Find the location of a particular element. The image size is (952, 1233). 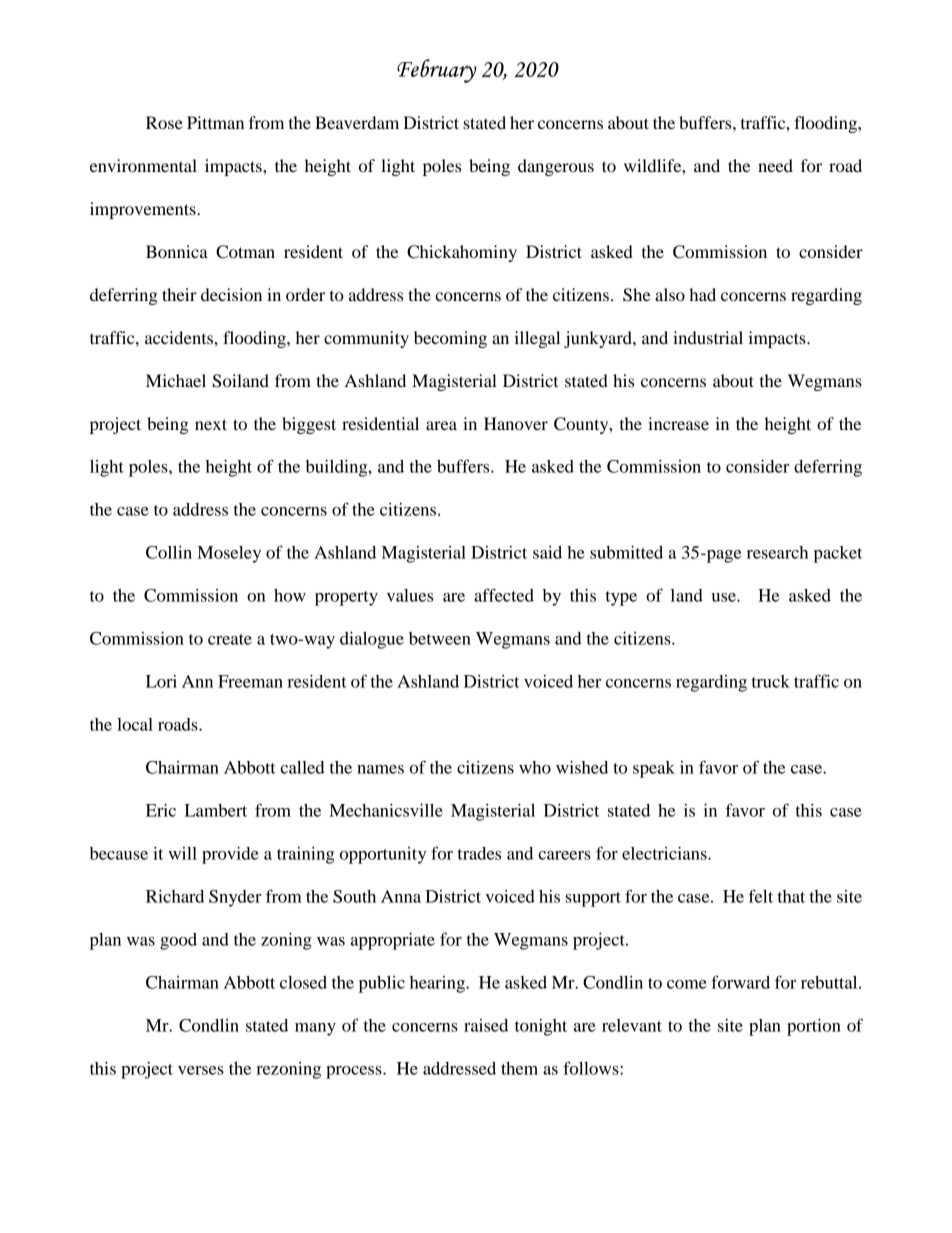

Pittman is located at coordinates (215, 122).
